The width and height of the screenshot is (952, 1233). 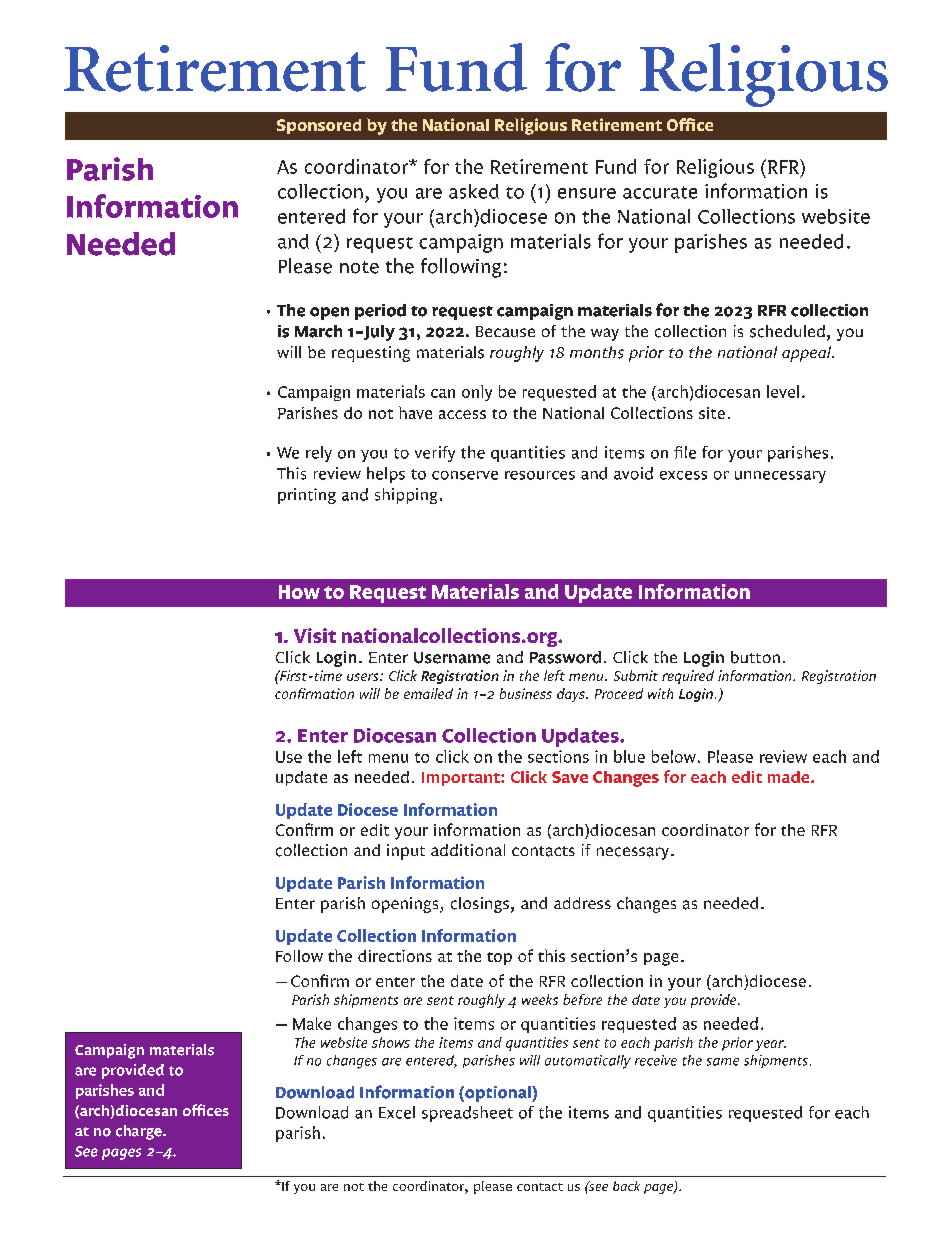 What do you see at coordinates (582, 903) in the screenshot?
I see `address` at bounding box center [582, 903].
